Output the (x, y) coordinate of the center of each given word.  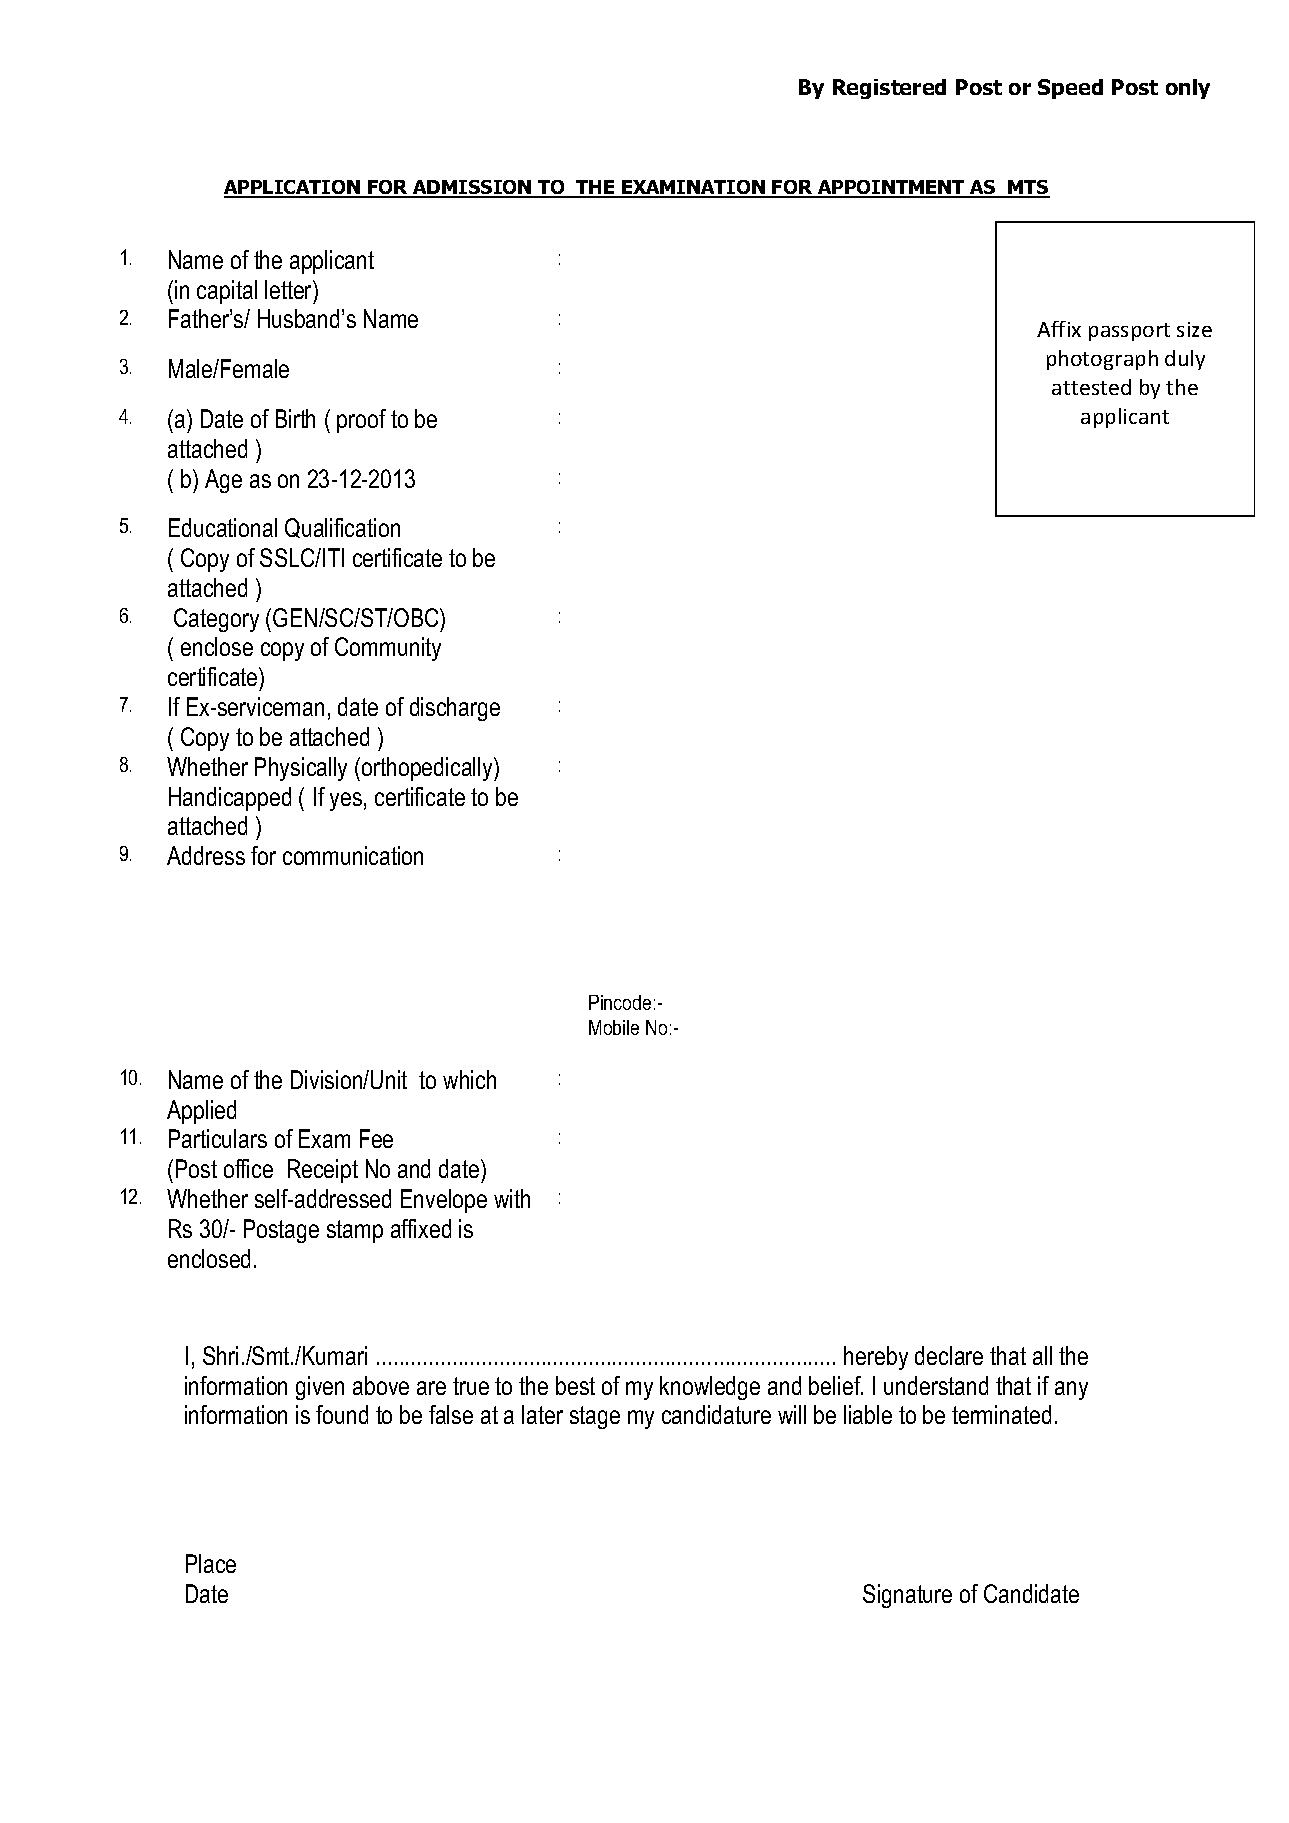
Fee (376, 1138)
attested (1091, 387)
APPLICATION (293, 188)
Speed (1070, 89)
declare (949, 1355)
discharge (455, 709)
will (792, 1414)
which (469, 1079)
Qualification (342, 528)
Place (211, 1563)
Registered (889, 89)
